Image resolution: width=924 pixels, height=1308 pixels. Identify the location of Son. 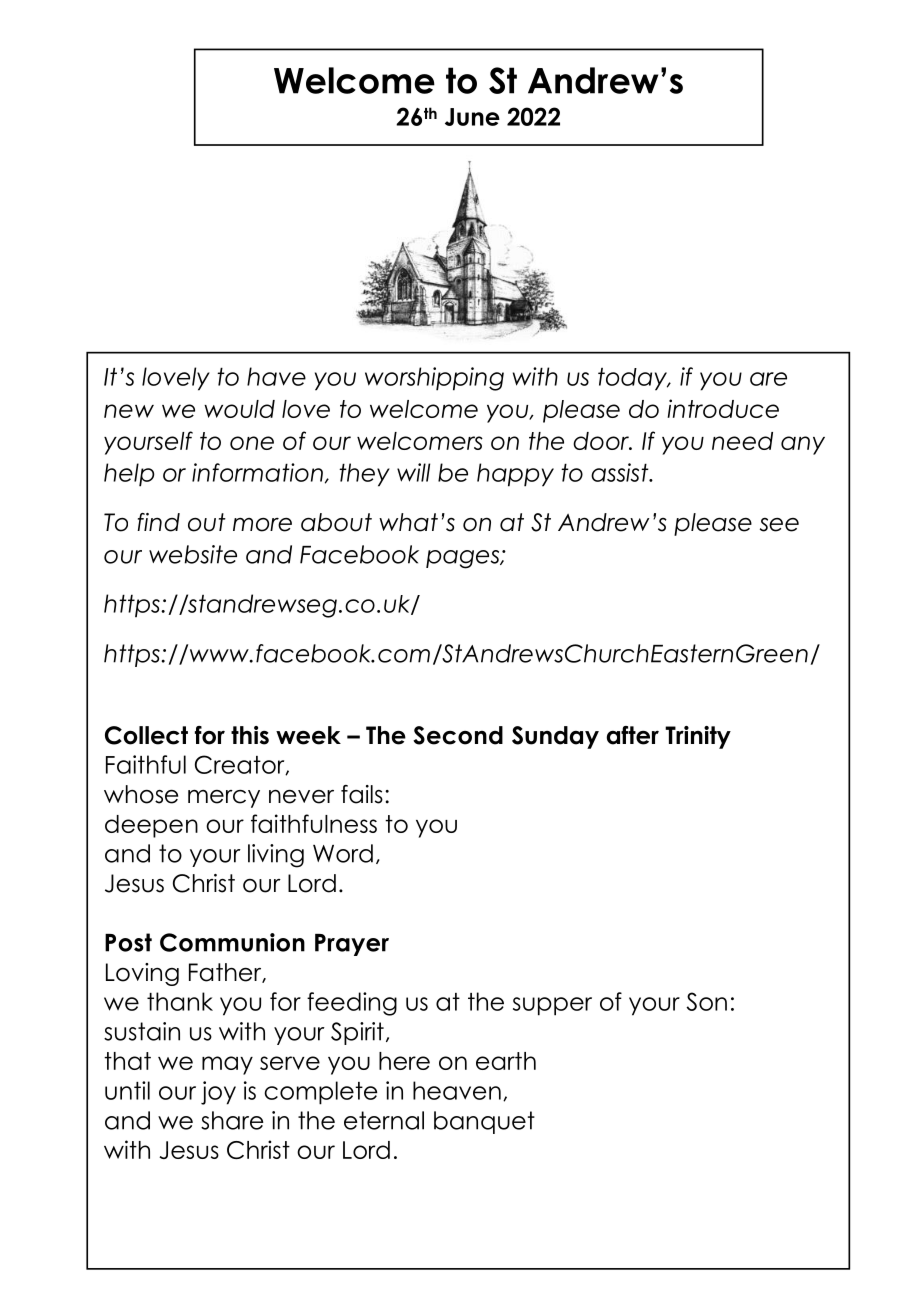
(706, 1001).
